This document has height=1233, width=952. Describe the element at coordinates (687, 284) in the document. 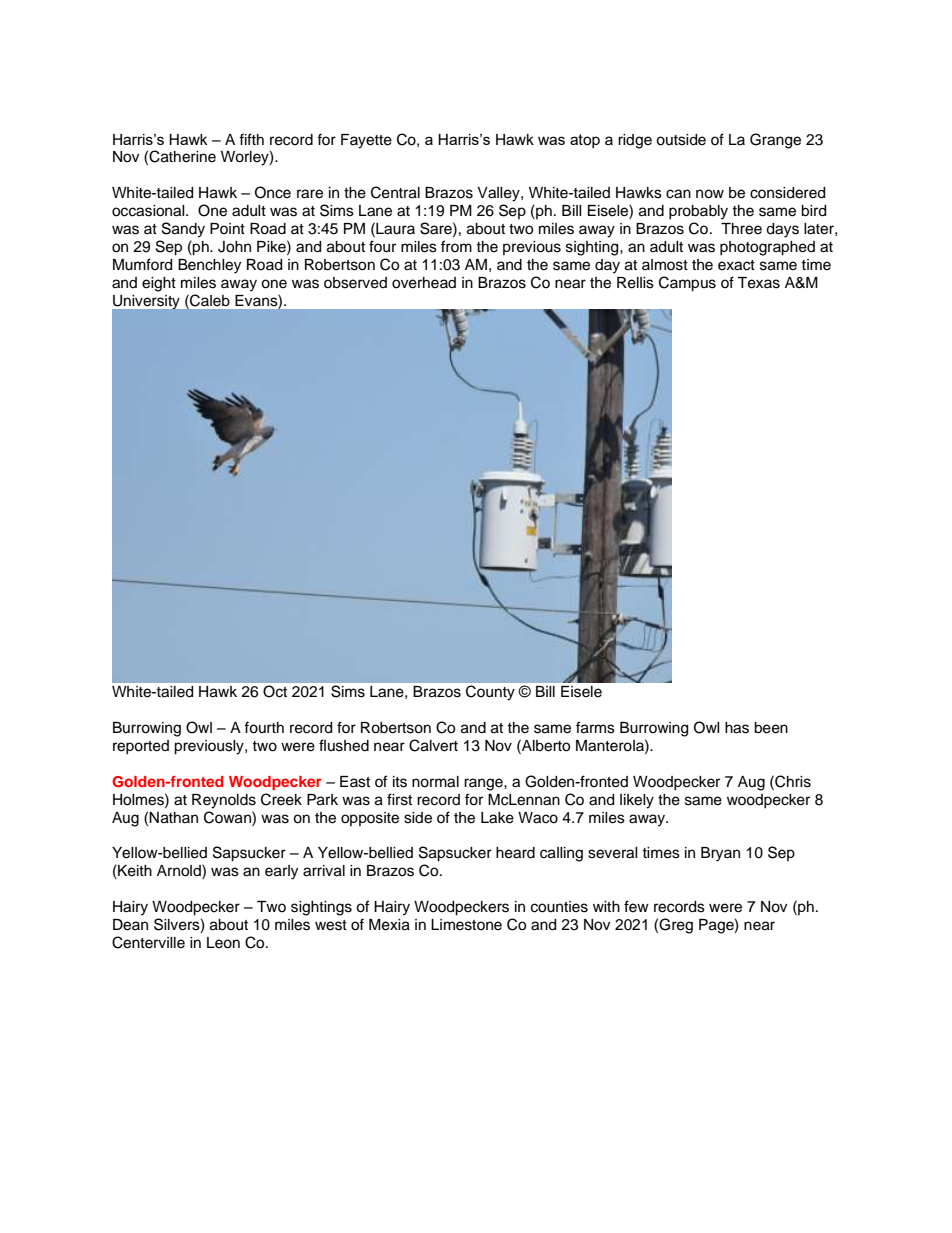

I see `Campus` at that location.
